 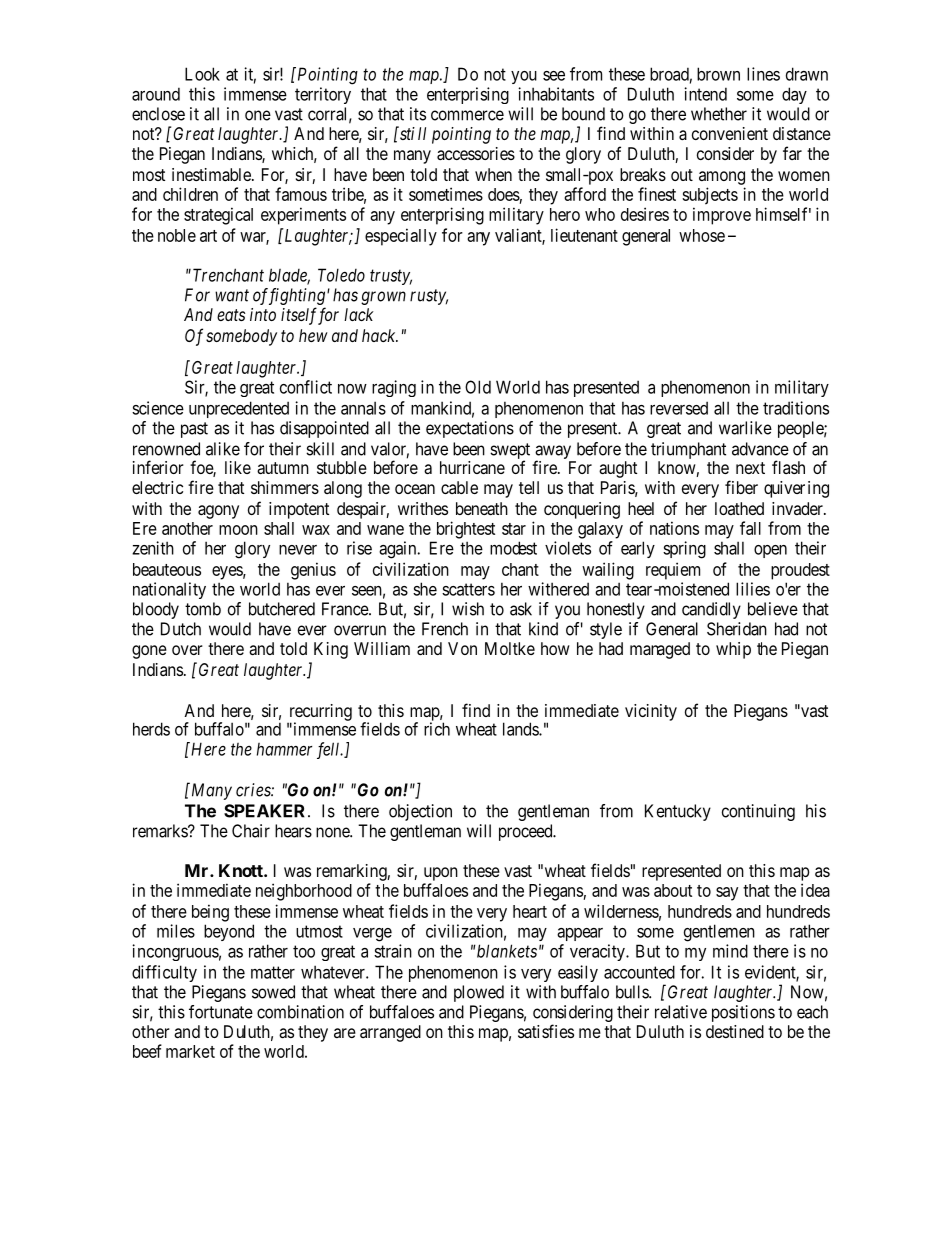 I want to click on Look, so click(x=202, y=74).
